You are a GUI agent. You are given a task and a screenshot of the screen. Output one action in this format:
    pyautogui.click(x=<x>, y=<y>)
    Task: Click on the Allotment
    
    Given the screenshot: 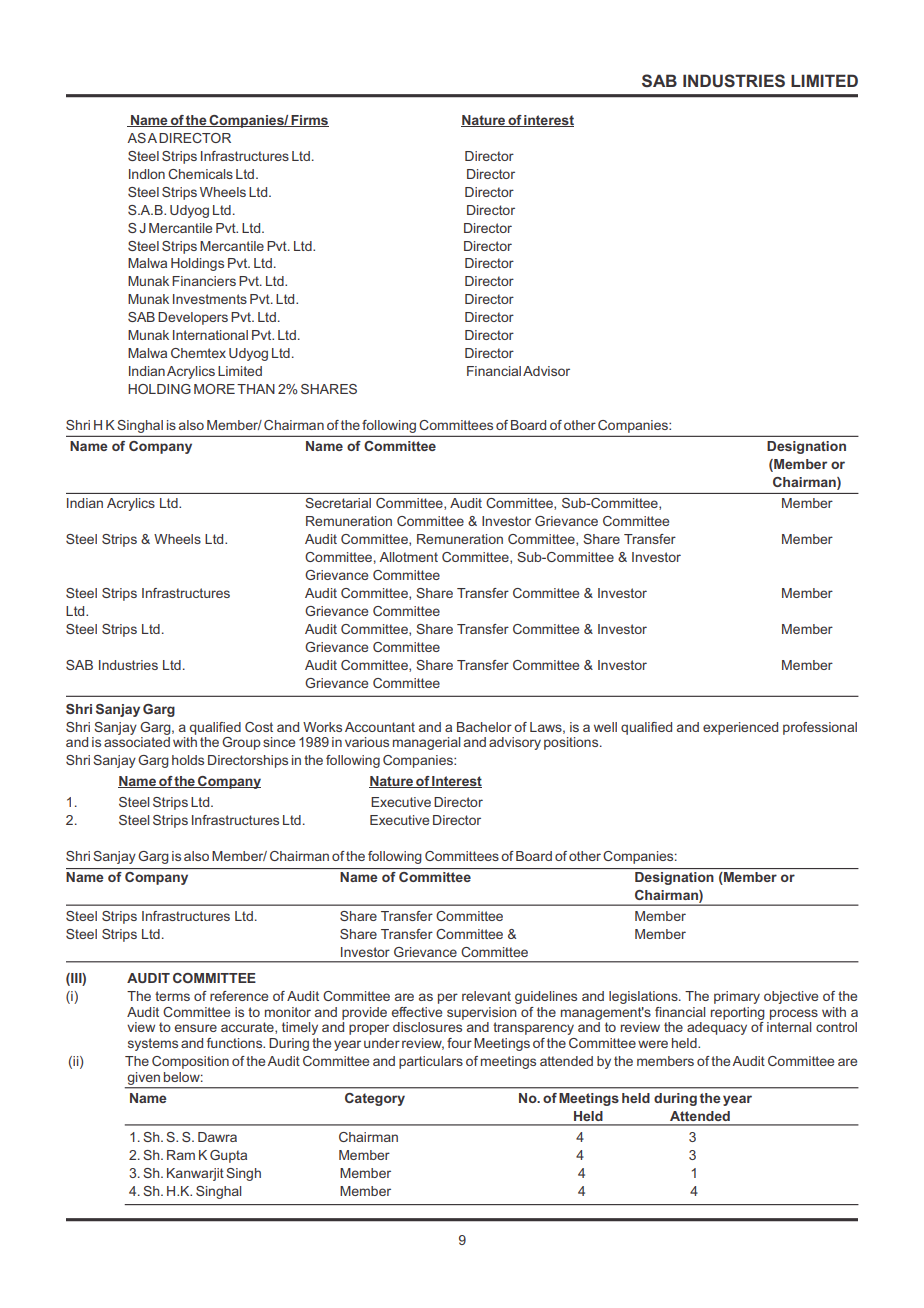 What is the action you would take?
    pyautogui.click(x=408, y=557)
